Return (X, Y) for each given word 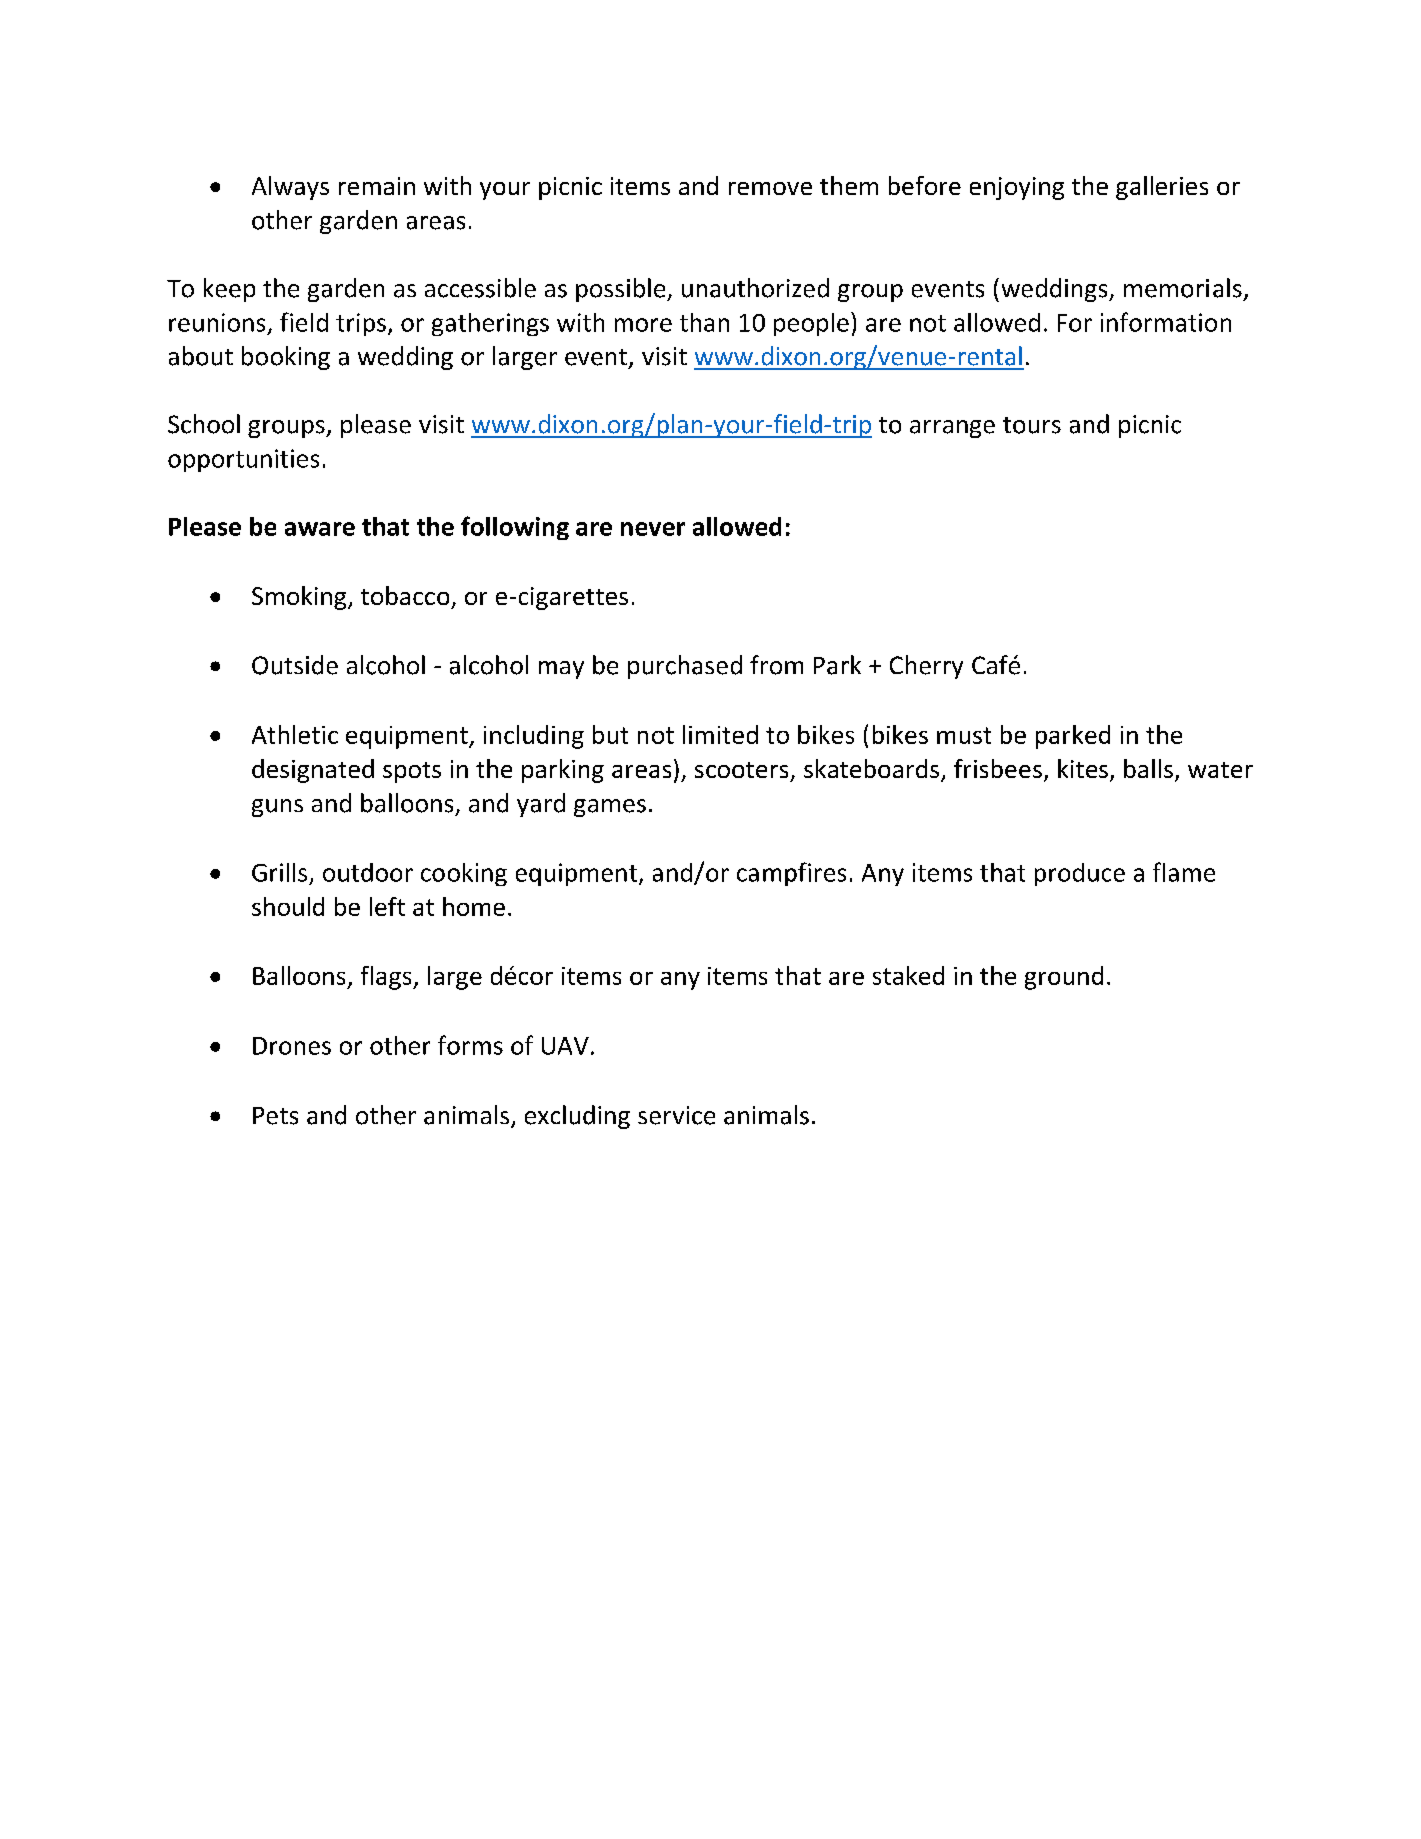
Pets (275, 1116)
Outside (295, 665)
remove (770, 188)
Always (290, 188)
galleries (1162, 188)
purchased (685, 667)
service (676, 1115)
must (964, 735)
